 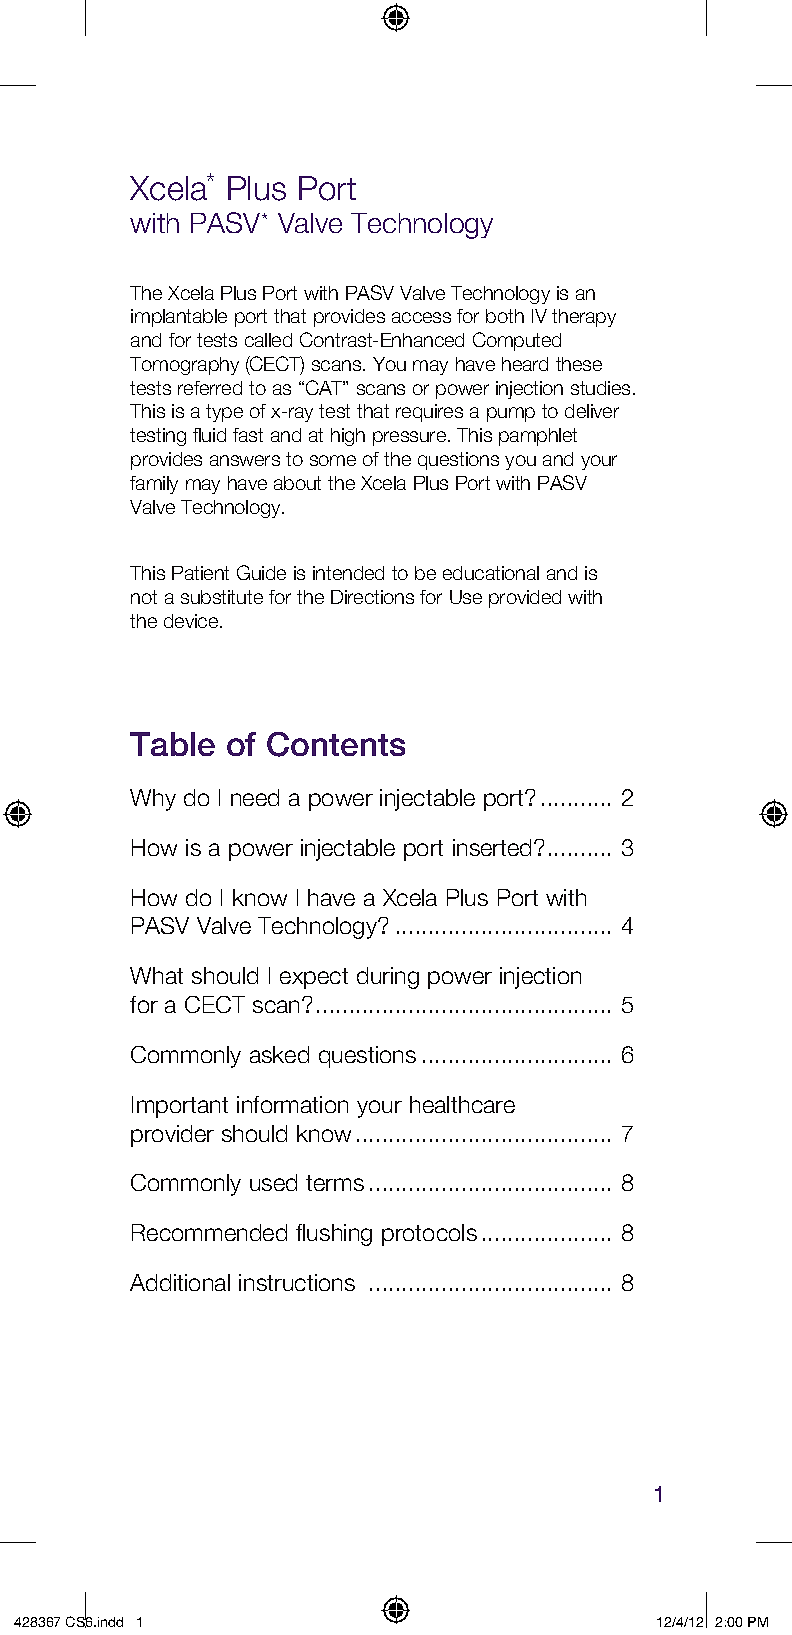 What do you see at coordinates (334, 1235) in the page?
I see `flushing` at bounding box center [334, 1235].
